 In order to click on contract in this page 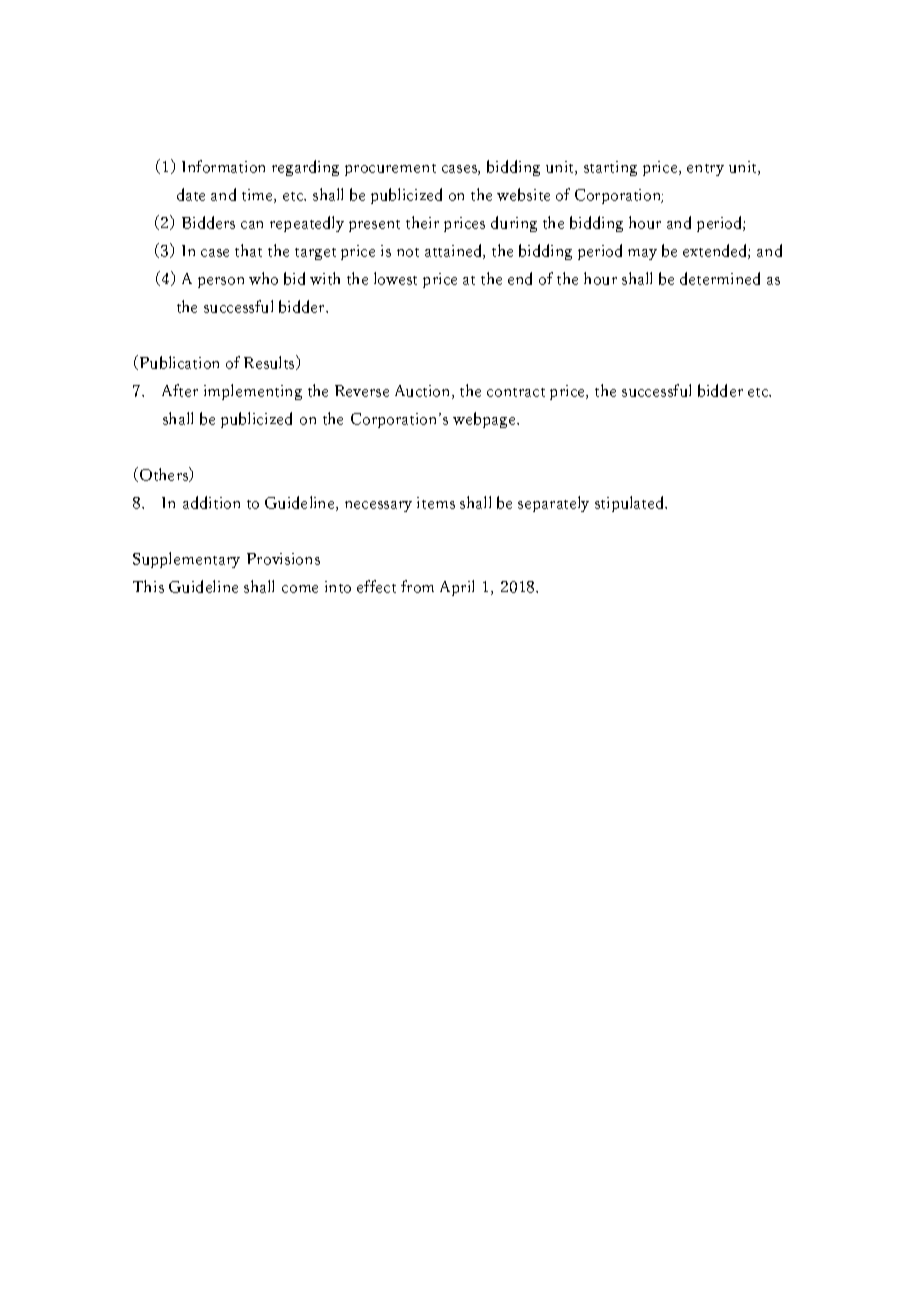, I will do `click(516, 392)`.
